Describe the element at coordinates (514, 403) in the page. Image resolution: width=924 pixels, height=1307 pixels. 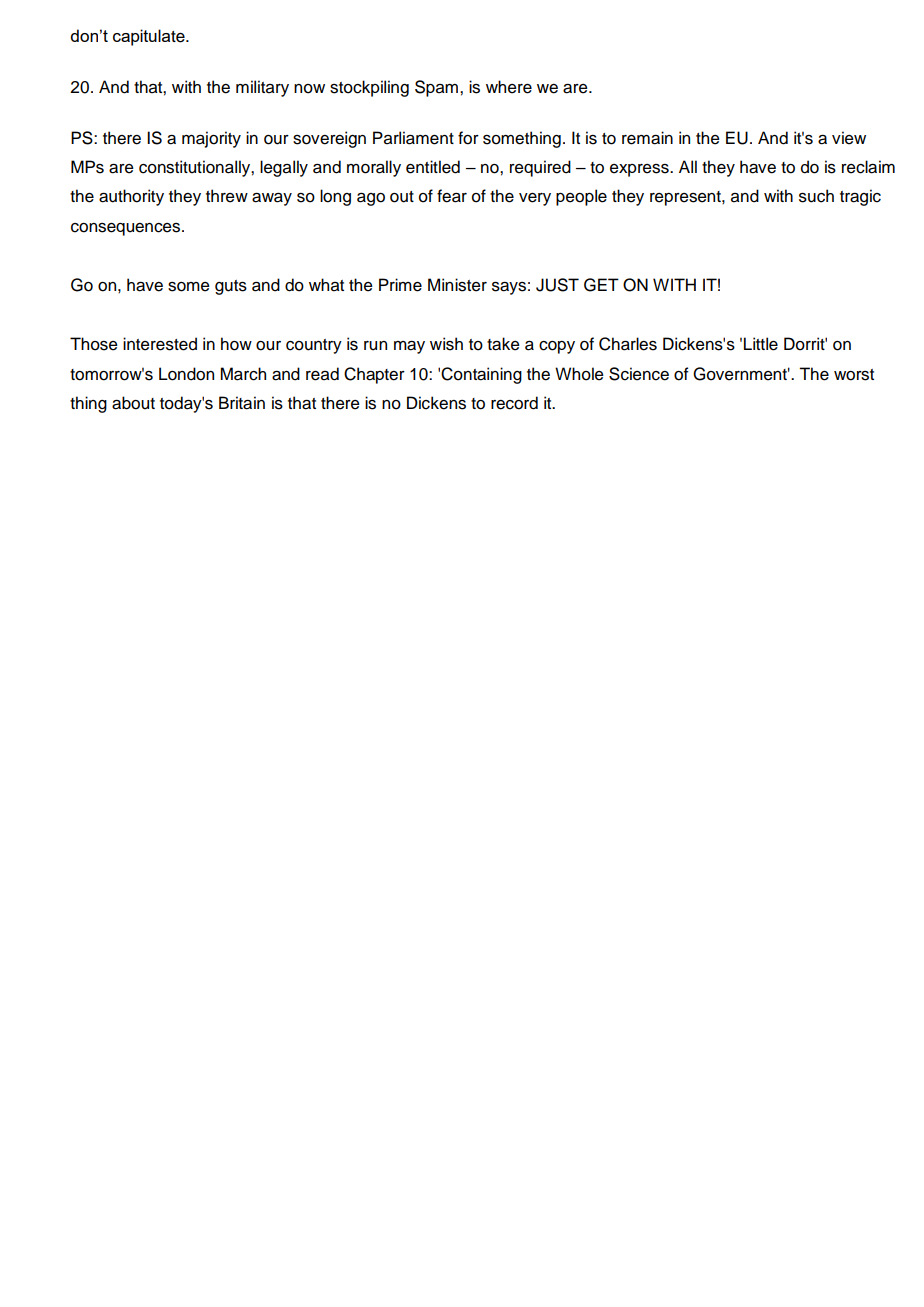
I see `record` at that location.
